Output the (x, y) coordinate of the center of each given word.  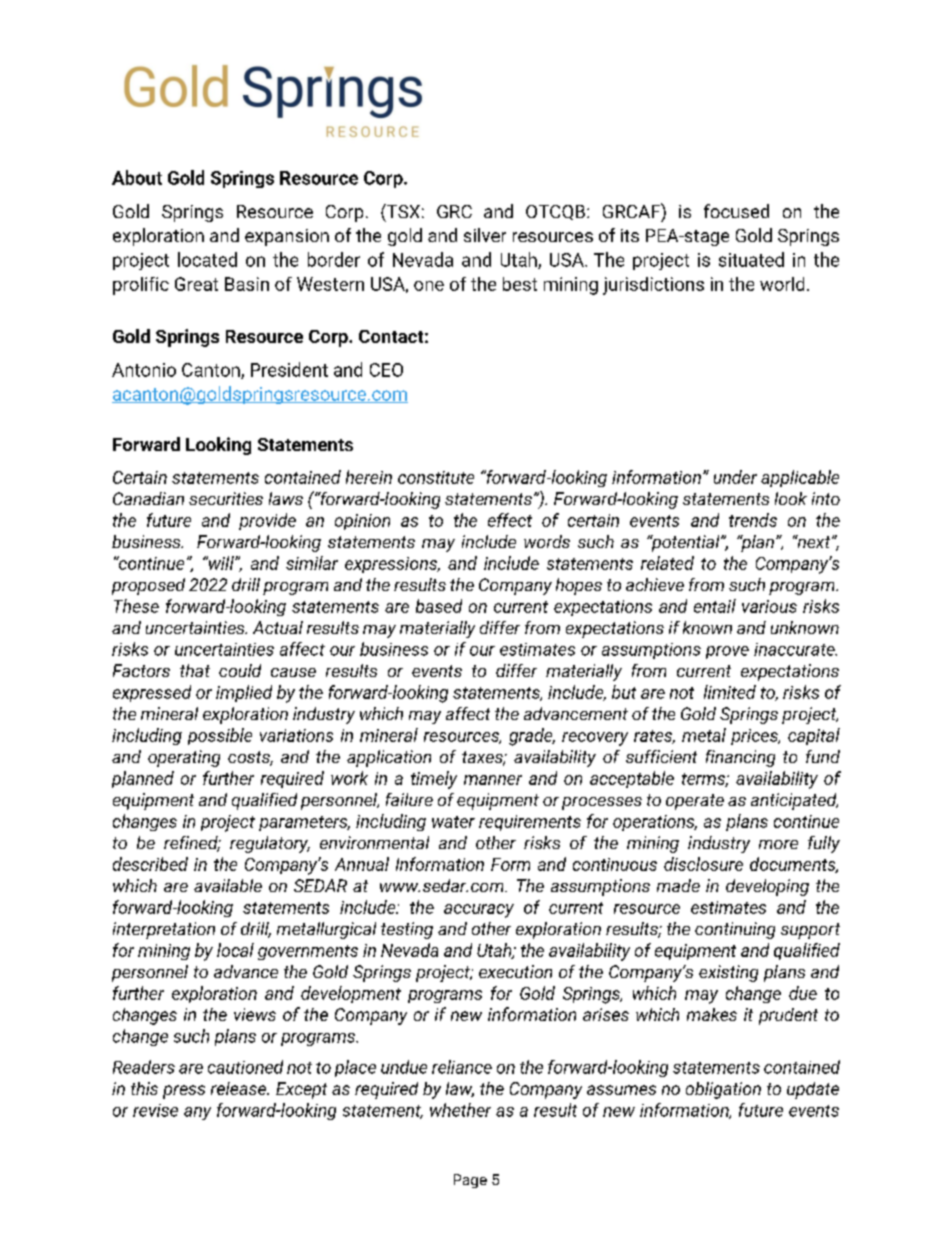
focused (736, 211)
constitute (436, 477)
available (228, 885)
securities (226, 498)
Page (470, 1181)
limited (730, 692)
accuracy (479, 911)
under (735, 477)
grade (532, 737)
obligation (723, 1090)
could (240, 670)
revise (155, 1110)
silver (485, 235)
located (207, 259)
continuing (735, 930)
